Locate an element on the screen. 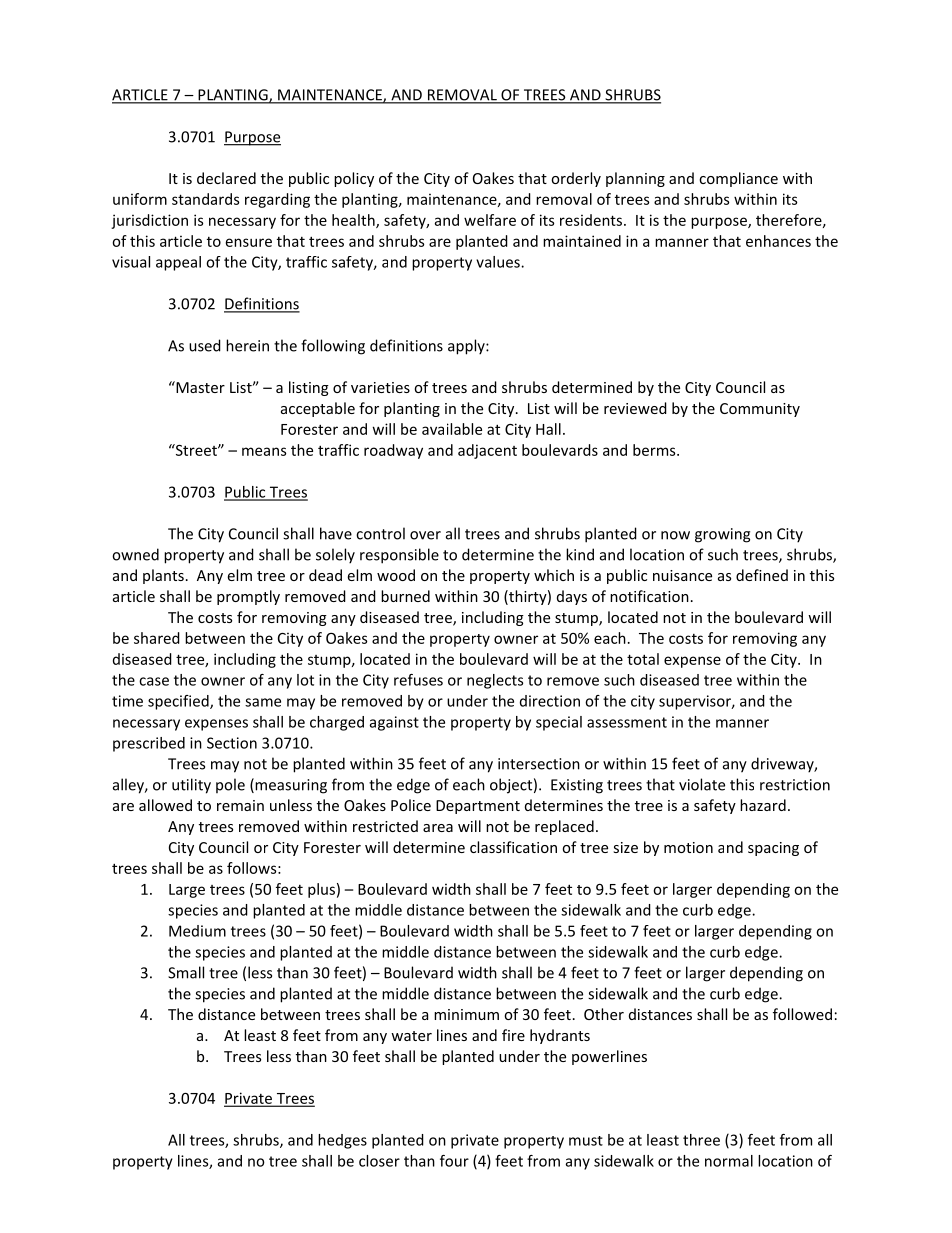 This screenshot has height=1233, width=952. specified is located at coordinates (179, 702).
